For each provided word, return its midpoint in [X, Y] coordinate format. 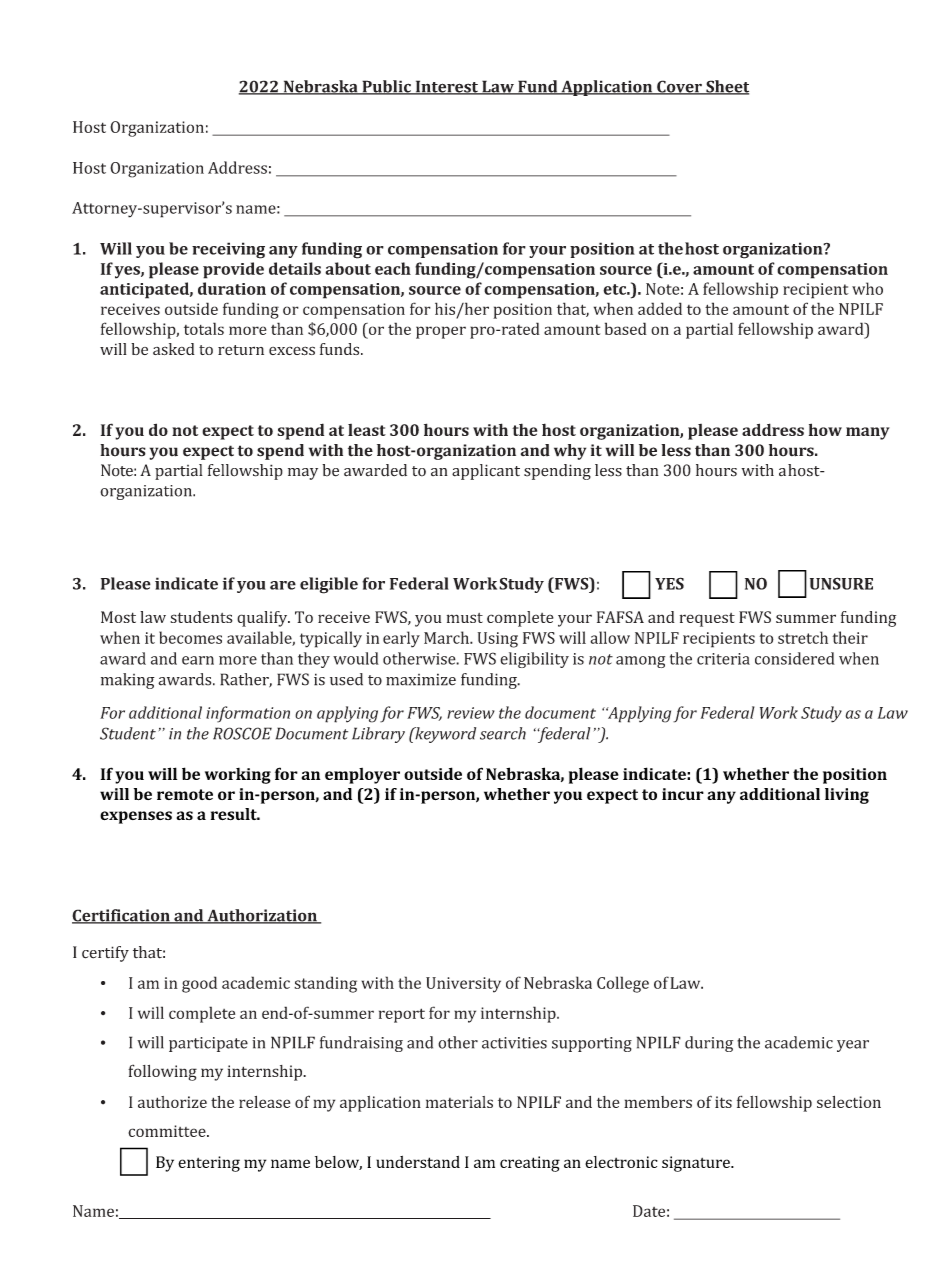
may [303, 474]
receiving [228, 250]
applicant [486, 472]
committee [168, 1131]
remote [185, 794]
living [847, 796]
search [503, 733]
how [825, 429]
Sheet [726, 87]
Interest [446, 87]
